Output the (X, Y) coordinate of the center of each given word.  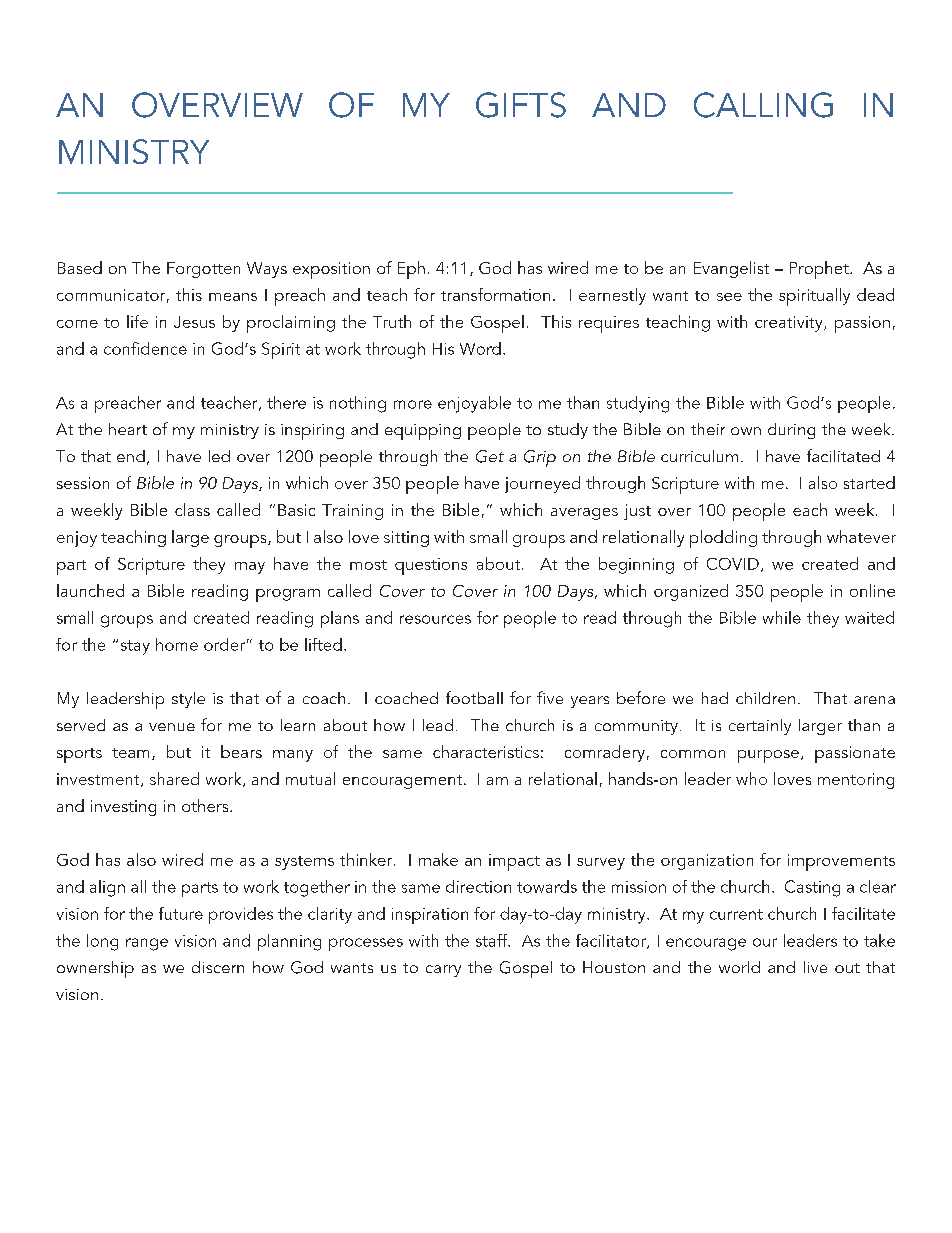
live (815, 967)
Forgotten (203, 270)
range (147, 944)
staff (493, 940)
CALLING (763, 105)
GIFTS (521, 105)
